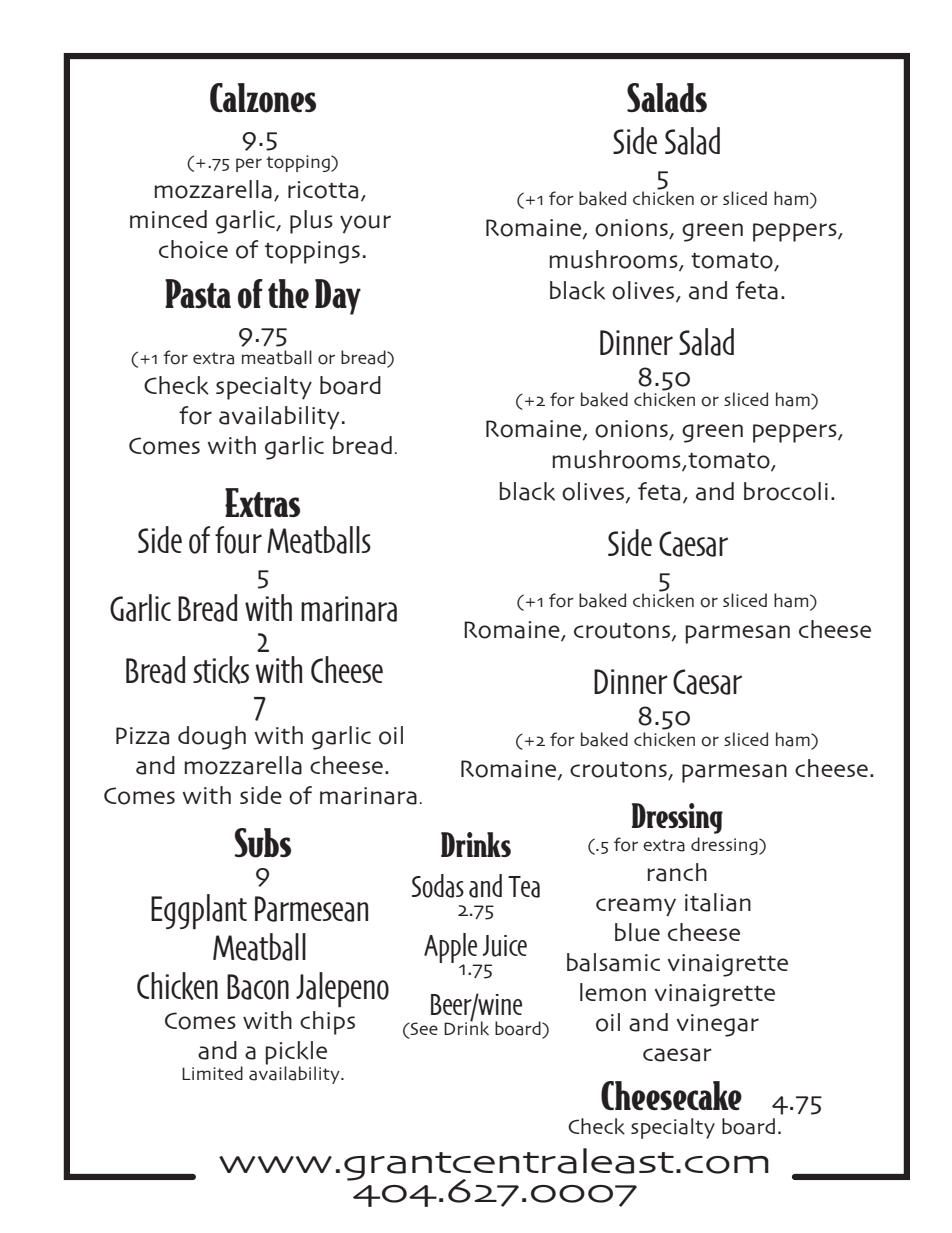 The image size is (952, 1233). I want to click on Sodas, so click(438, 886).
